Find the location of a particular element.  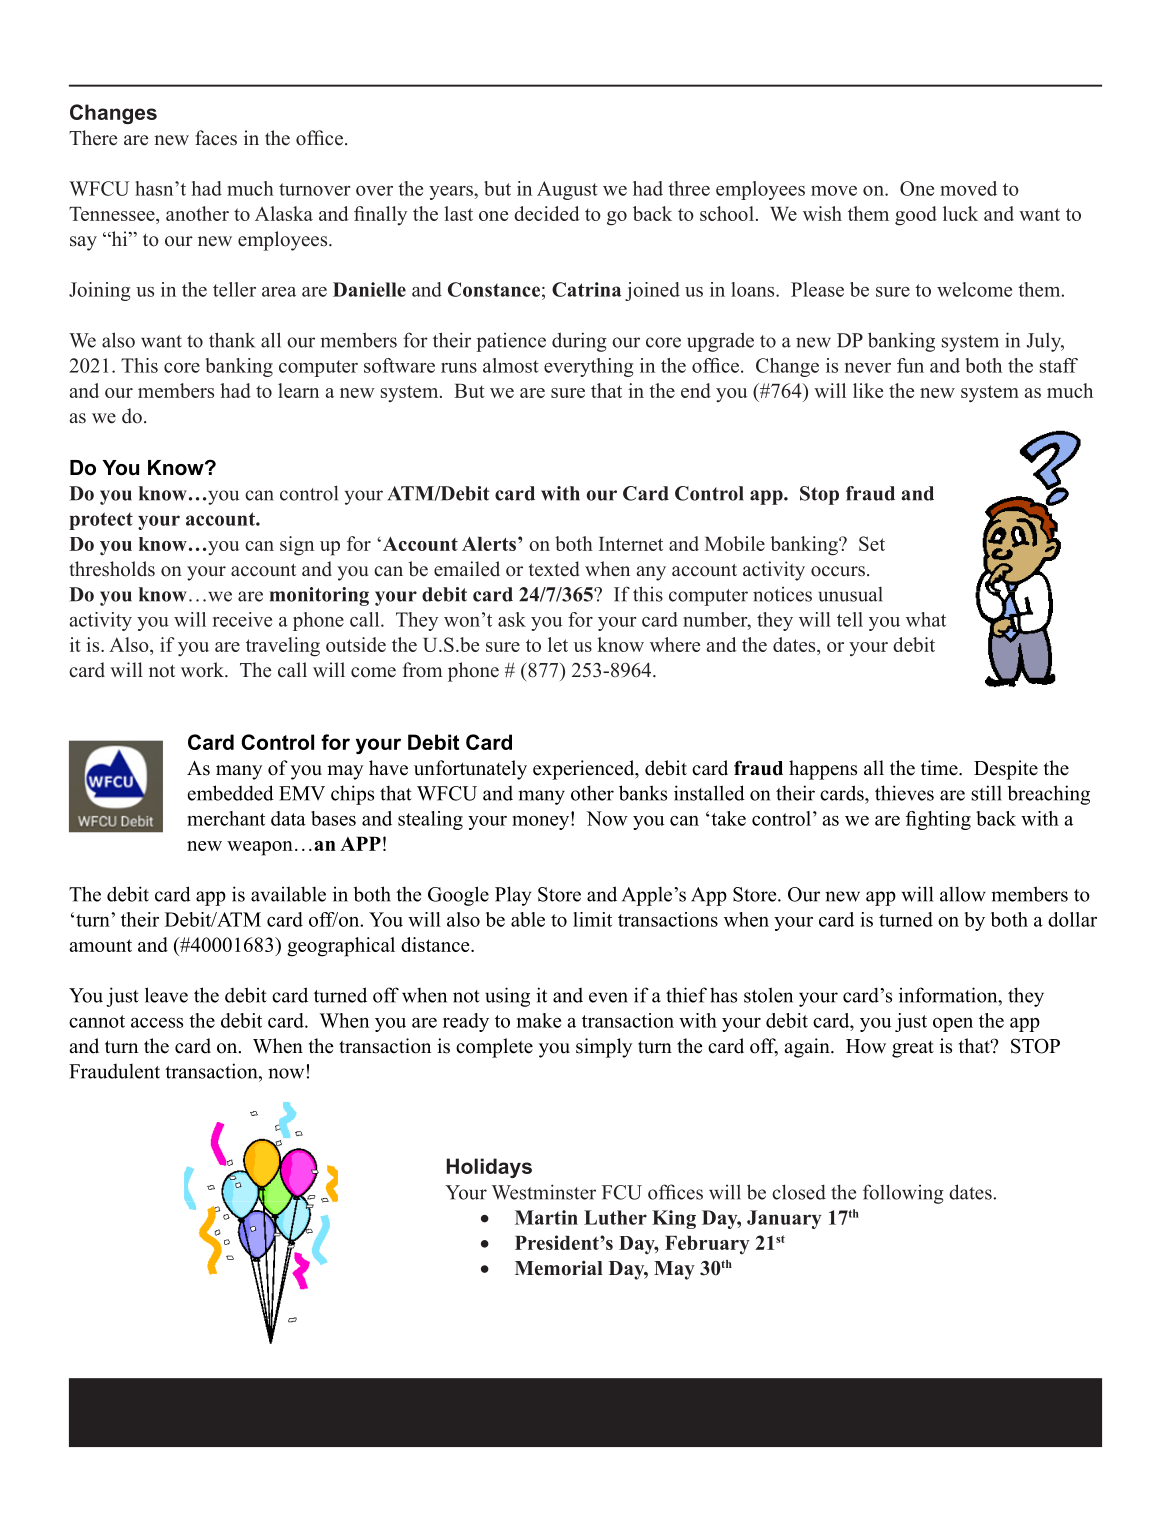

leave is located at coordinates (166, 995).
